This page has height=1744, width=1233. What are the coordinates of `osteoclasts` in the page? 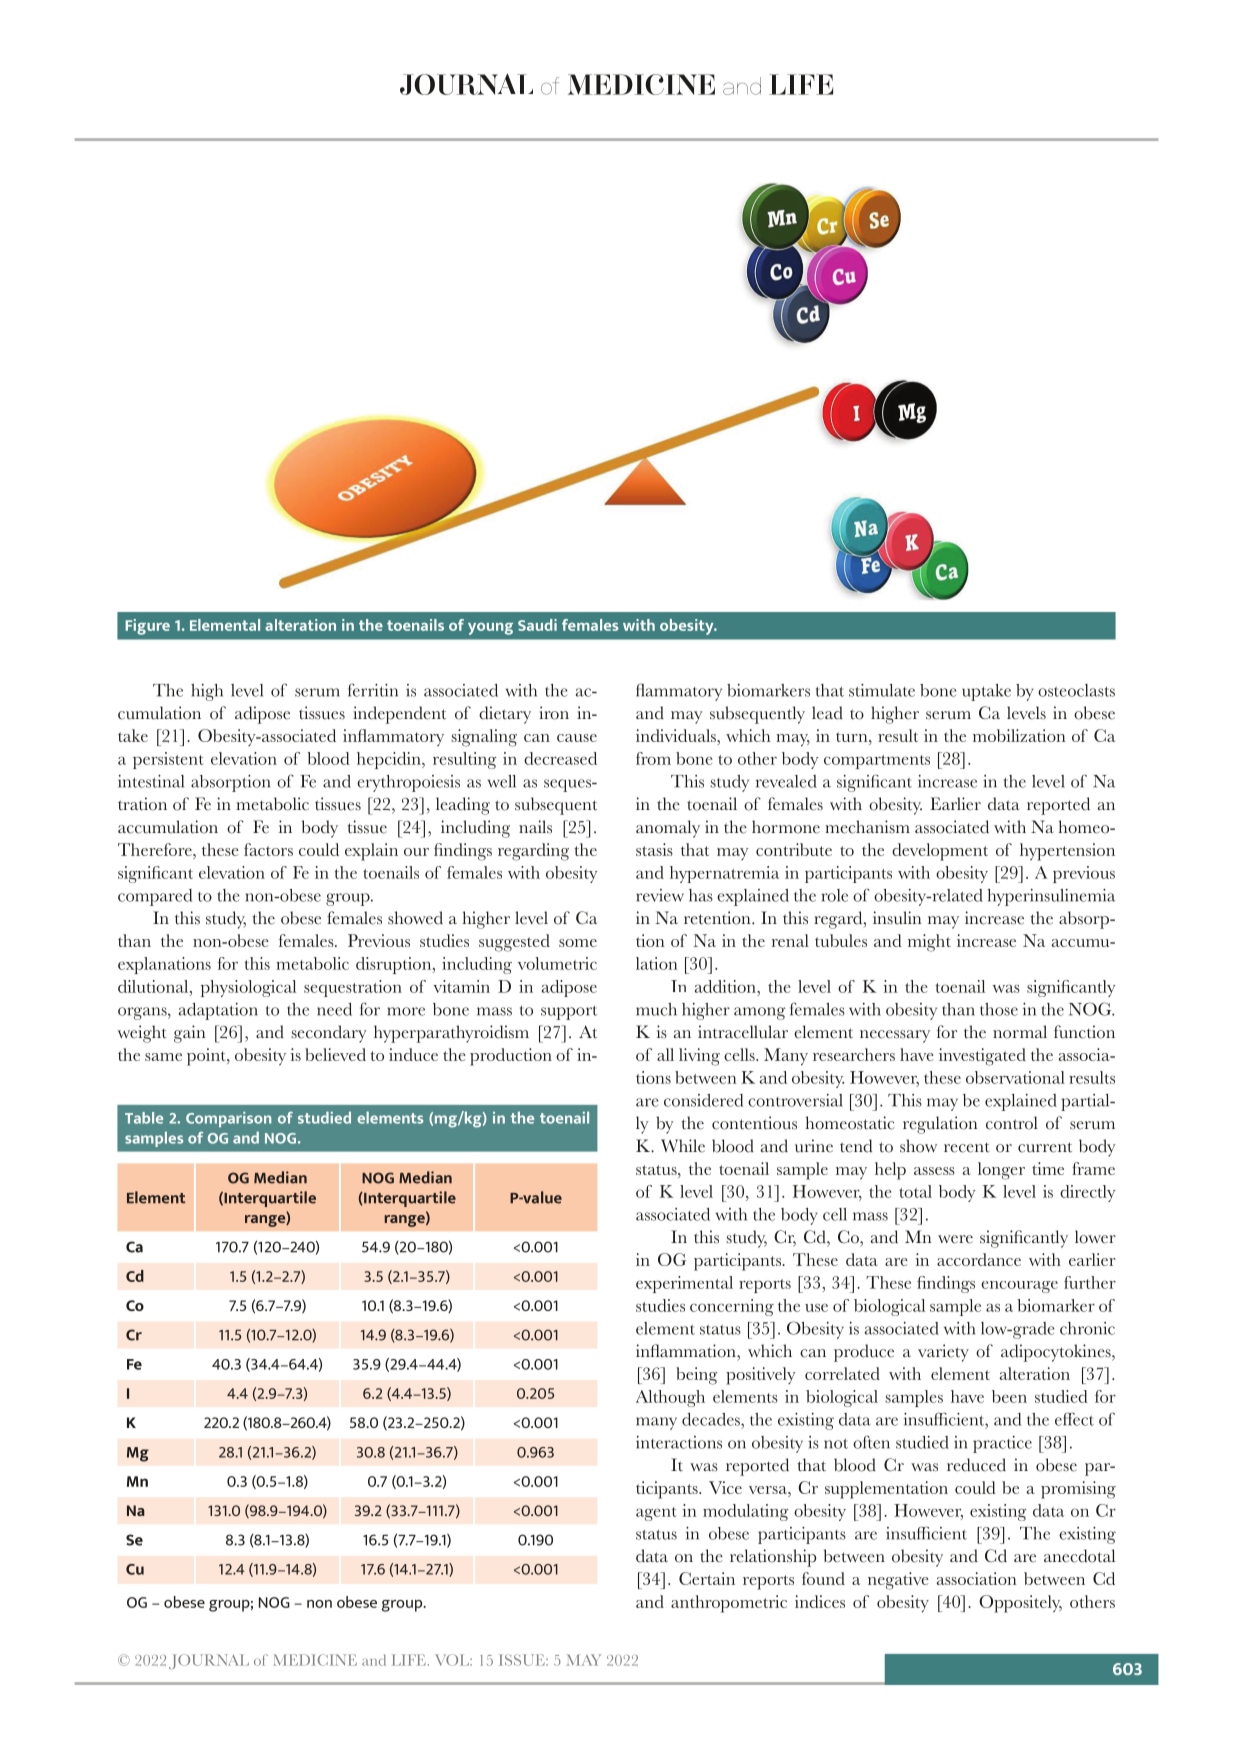 It's located at (1076, 690).
